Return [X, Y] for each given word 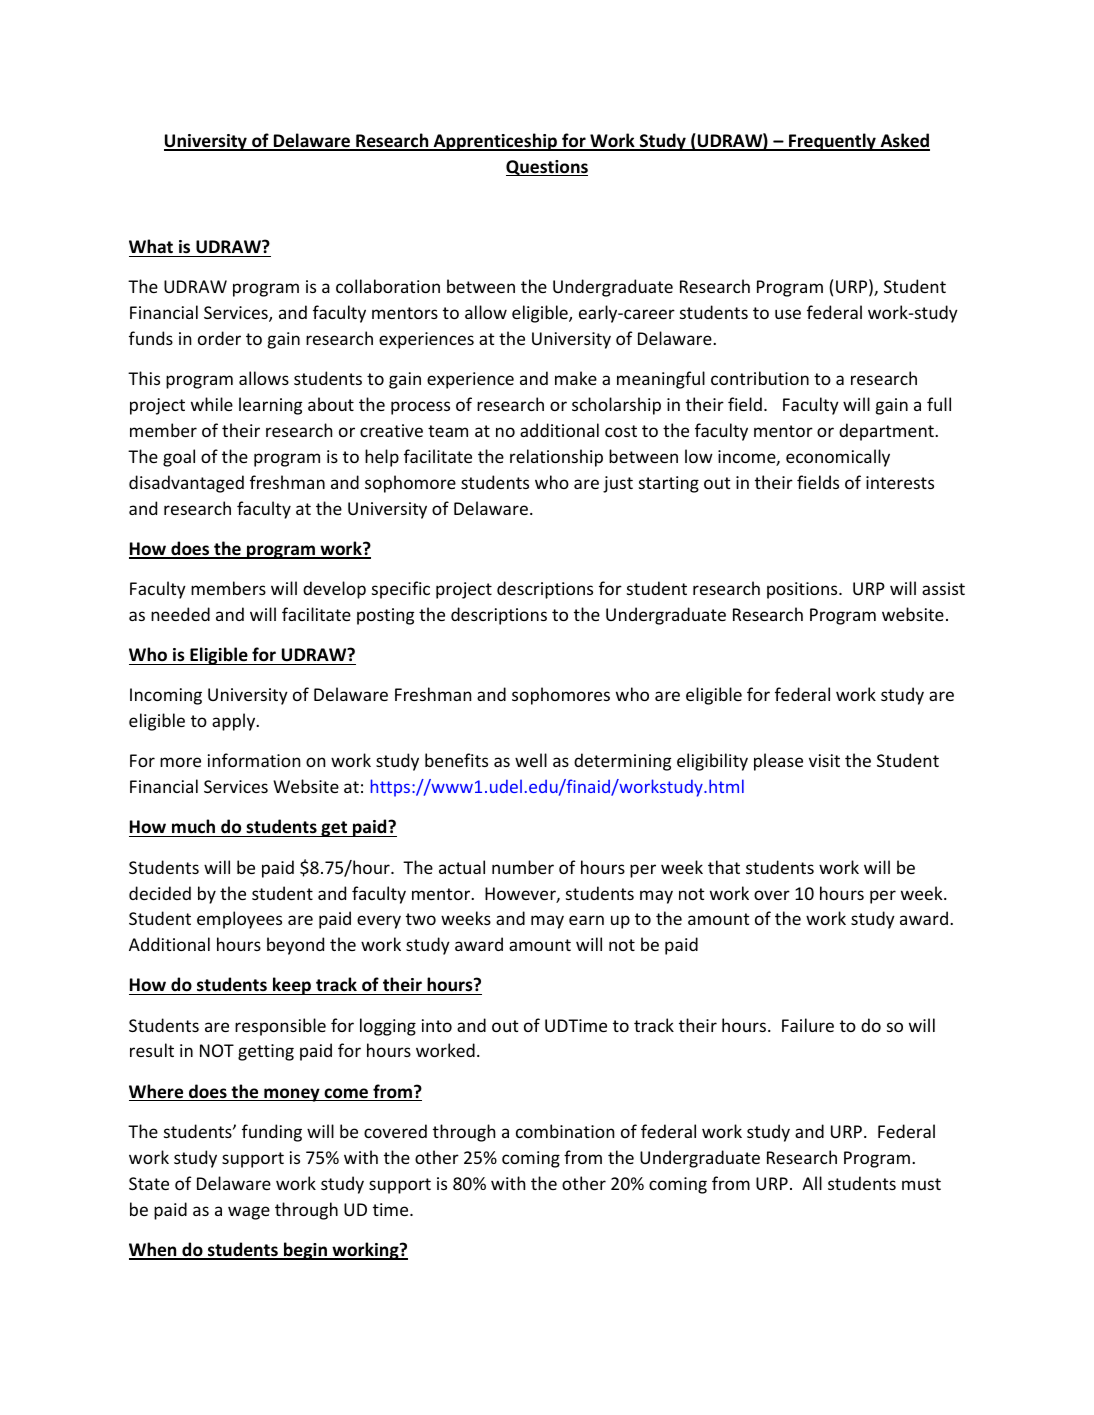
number [523, 867]
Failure [808, 1025]
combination [565, 1131]
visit [824, 760]
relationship [556, 458]
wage [249, 1213]
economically [838, 458]
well [531, 760]
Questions [547, 168]
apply [235, 722]
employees [239, 920]
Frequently [832, 142]
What [151, 246]
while [212, 404]
